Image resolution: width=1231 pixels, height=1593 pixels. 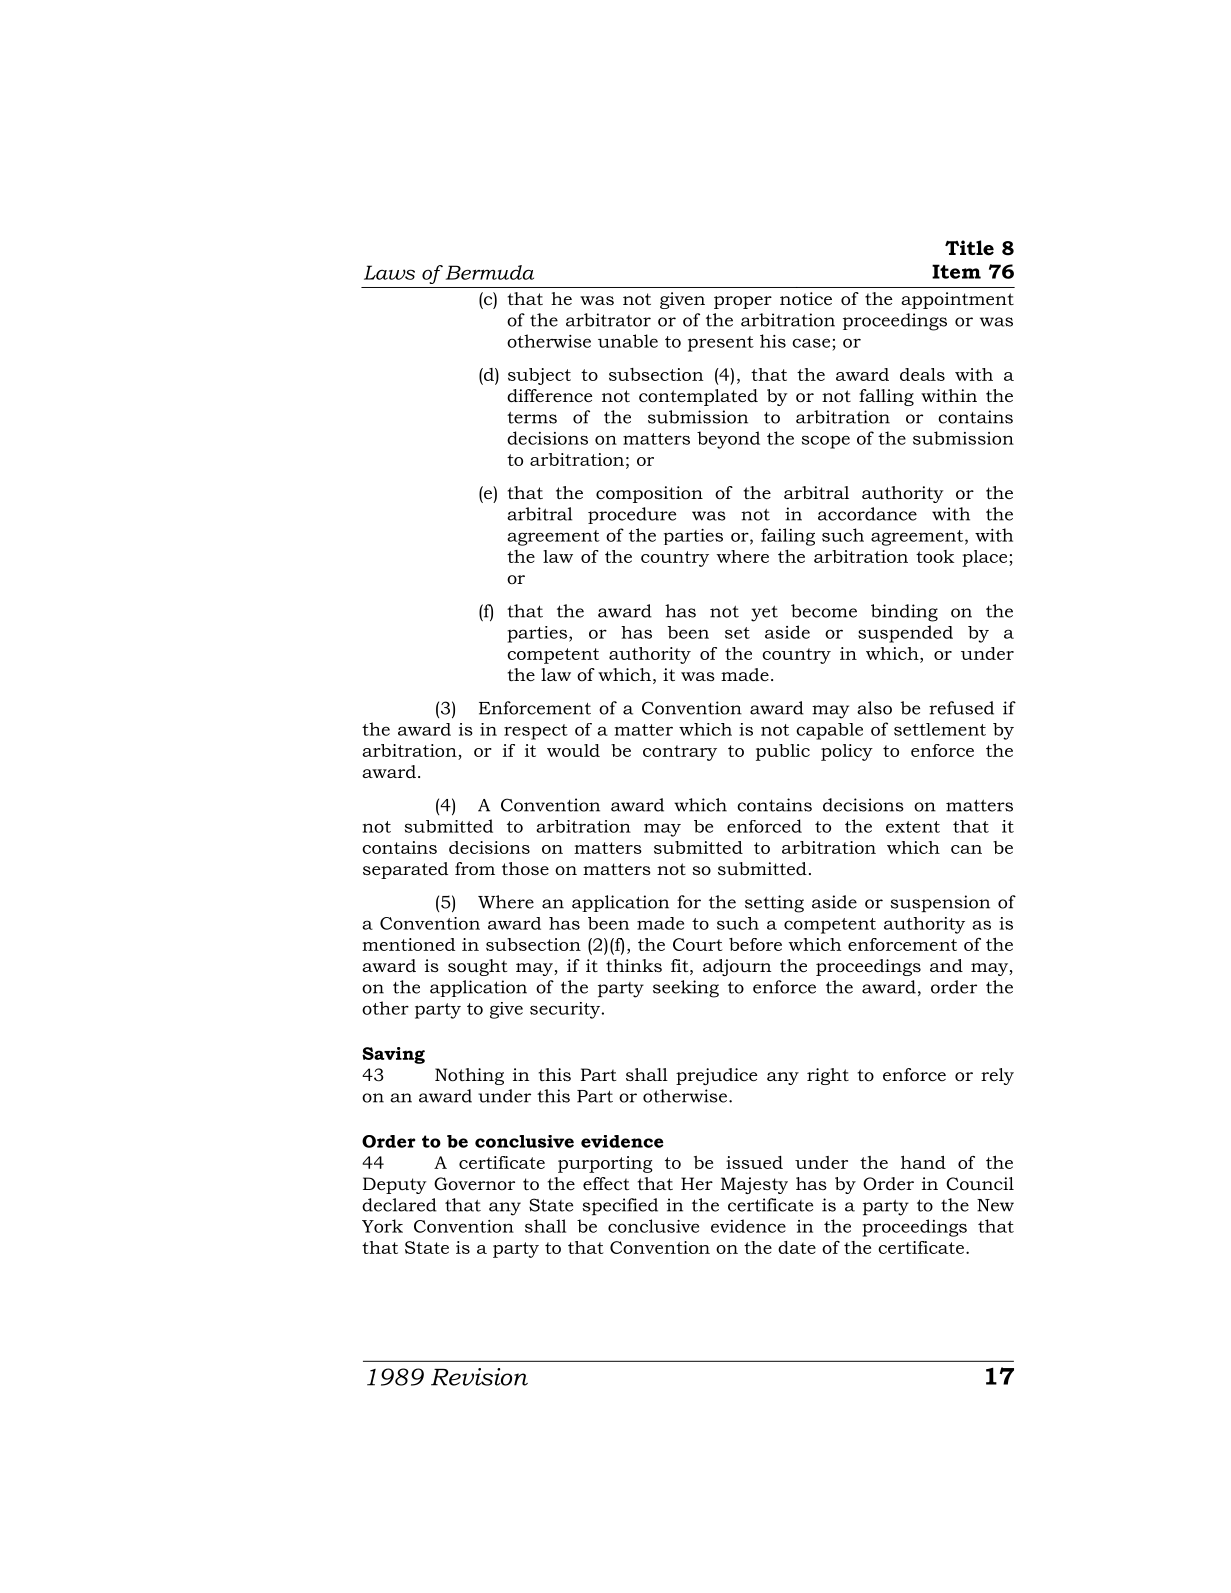 What do you see at coordinates (680, 753) in the screenshot?
I see `contrary` at bounding box center [680, 753].
